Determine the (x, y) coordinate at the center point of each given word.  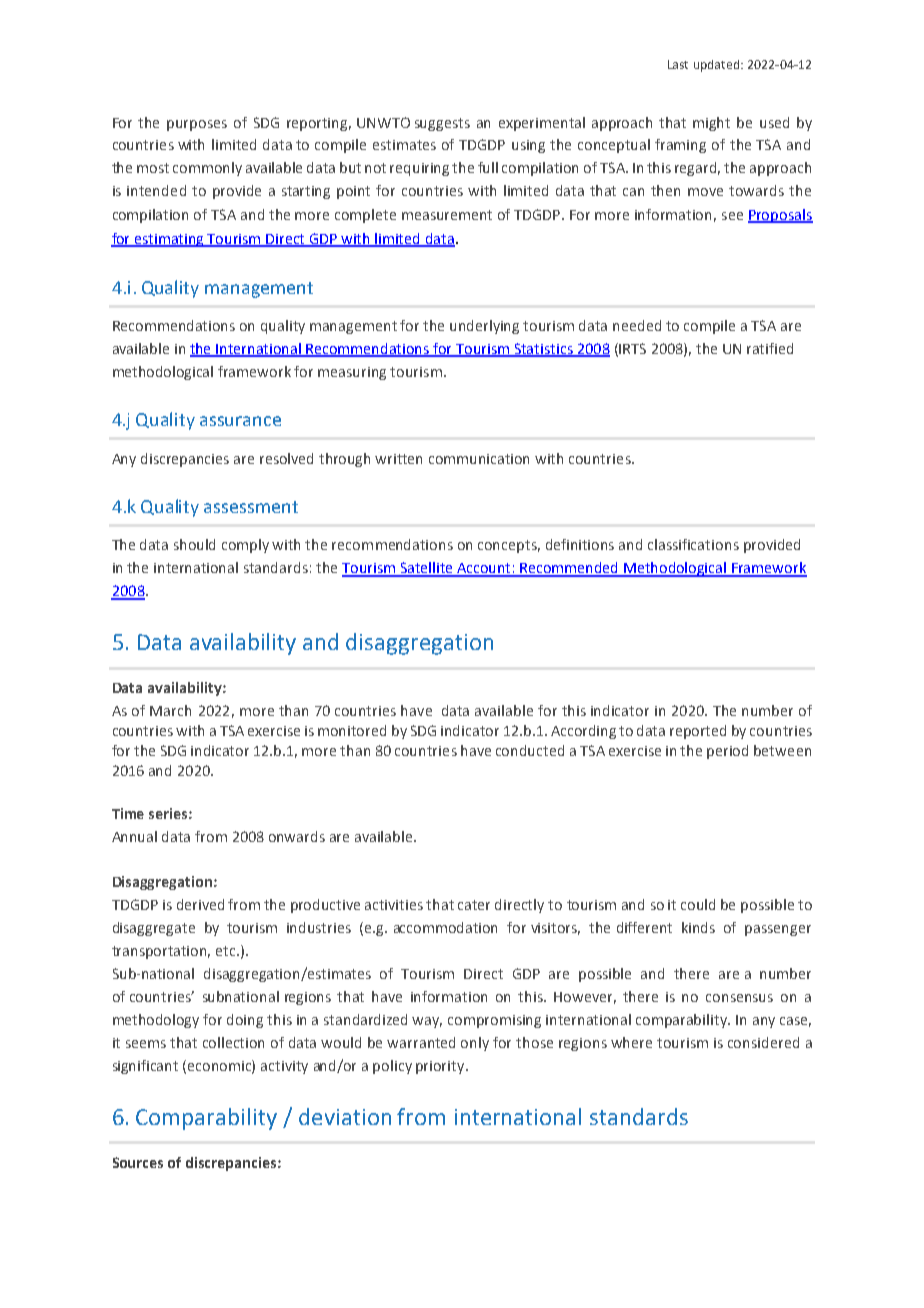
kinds (698, 927)
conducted (530, 750)
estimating (170, 240)
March (170, 710)
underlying (484, 327)
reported (698, 732)
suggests (442, 124)
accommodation (445, 927)
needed (637, 325)
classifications (693, 544)
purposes (197, 125)
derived (200, 904)
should (194, 544)
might (711, 124)
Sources (138, 1162)
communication (479, 459)
